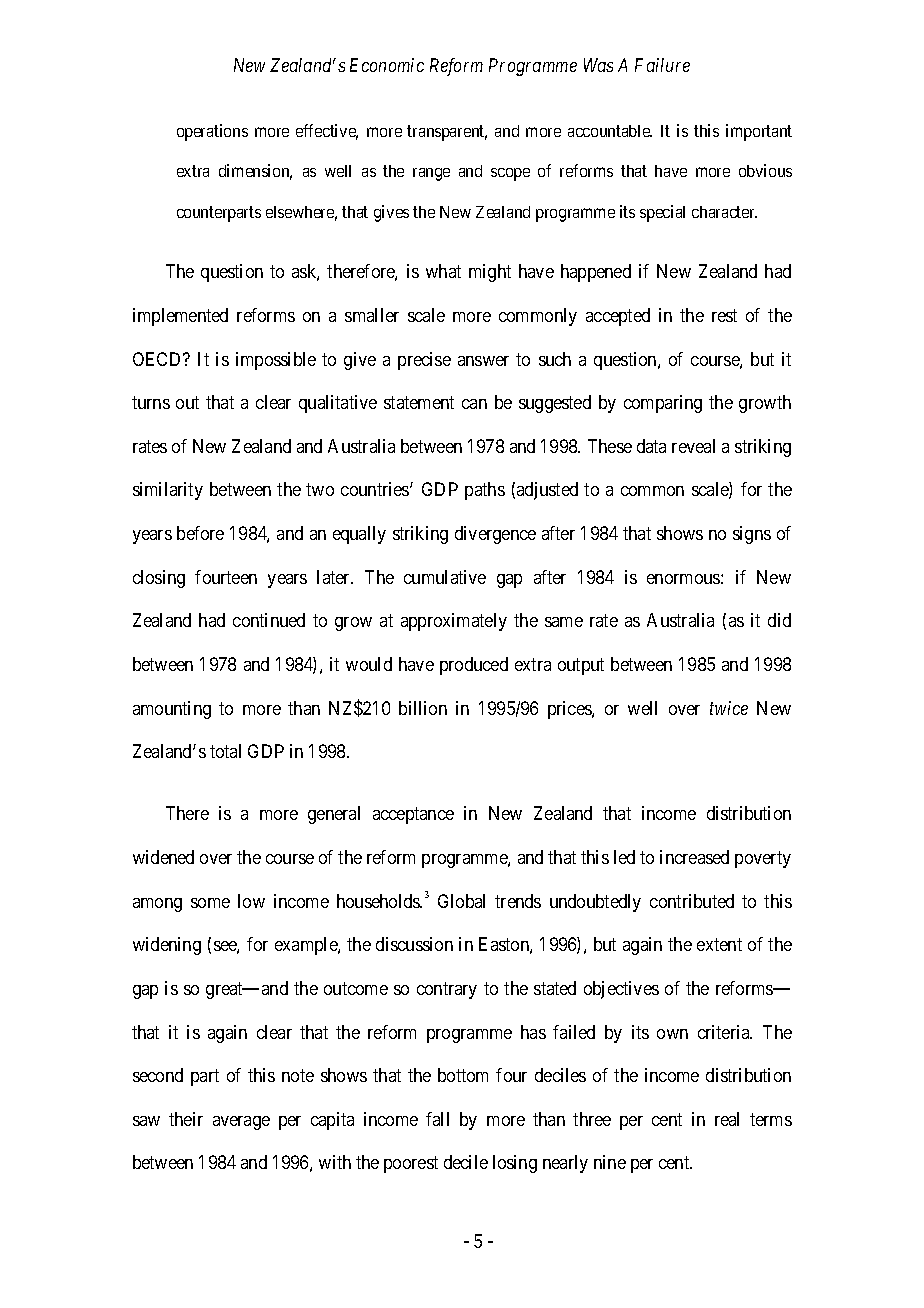  I want to click on billion, so click(423, 708).
